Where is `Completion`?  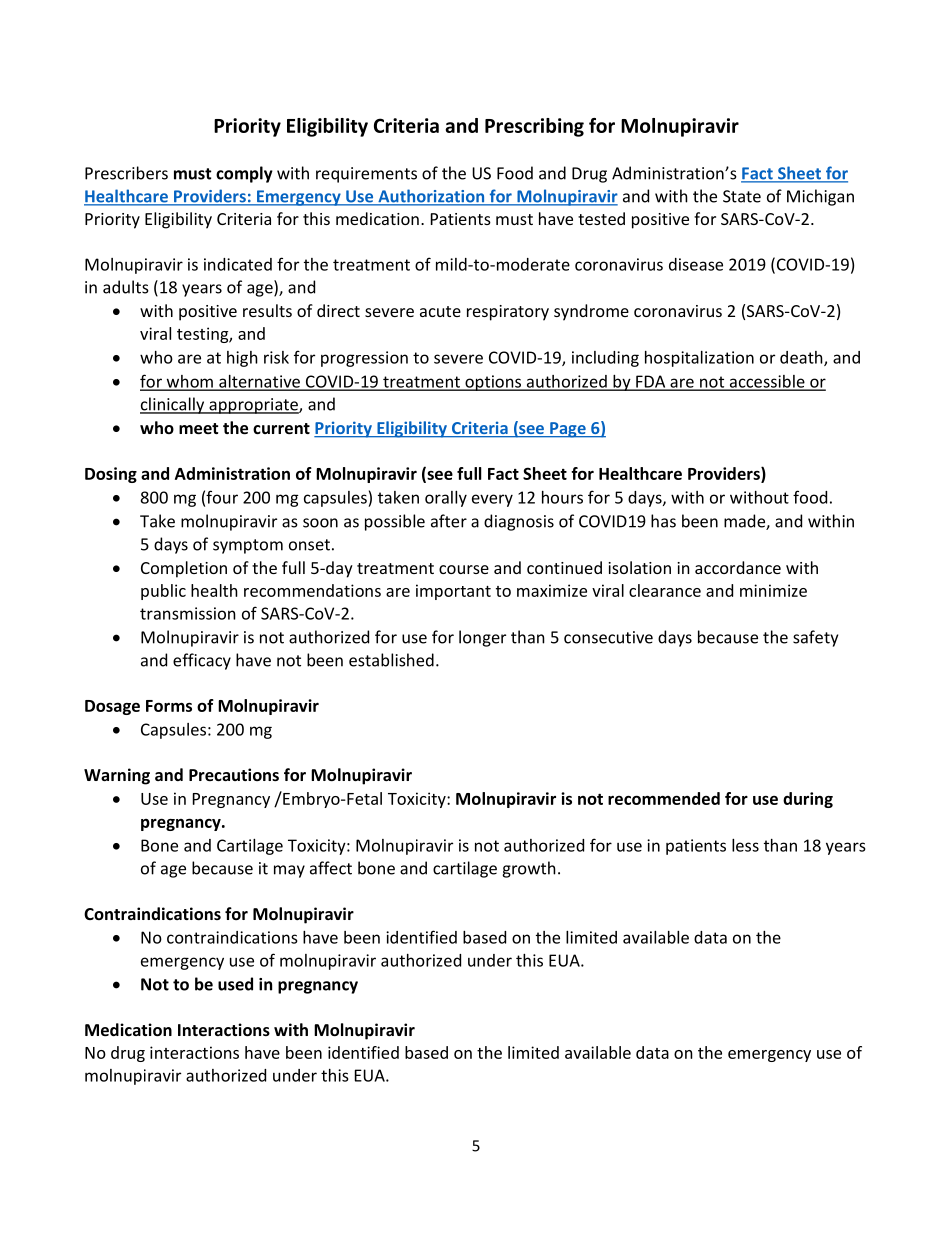
Completion is located at coordinates (184, 569).
